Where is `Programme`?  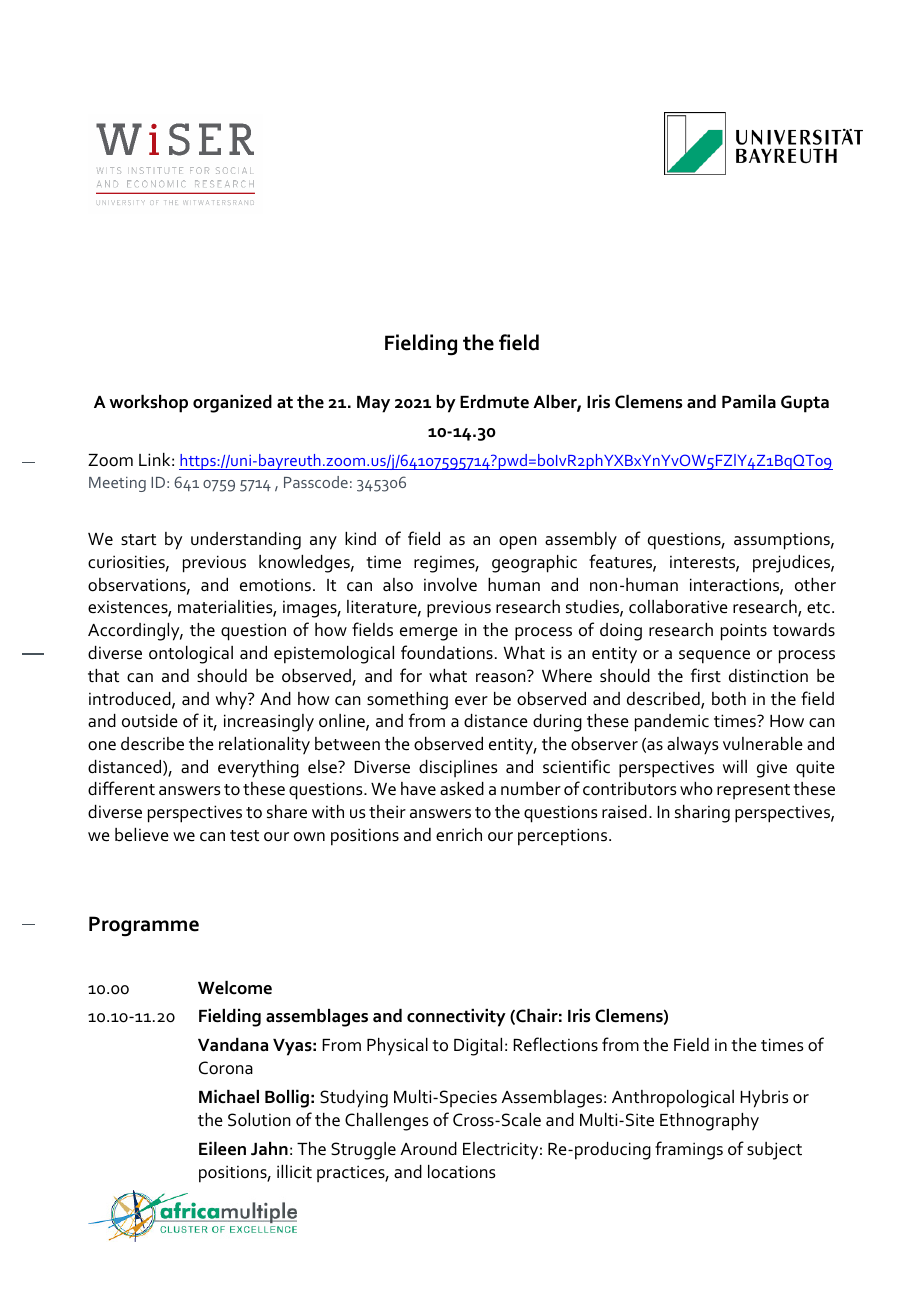
Programme is located at coordinates (144, 926).
